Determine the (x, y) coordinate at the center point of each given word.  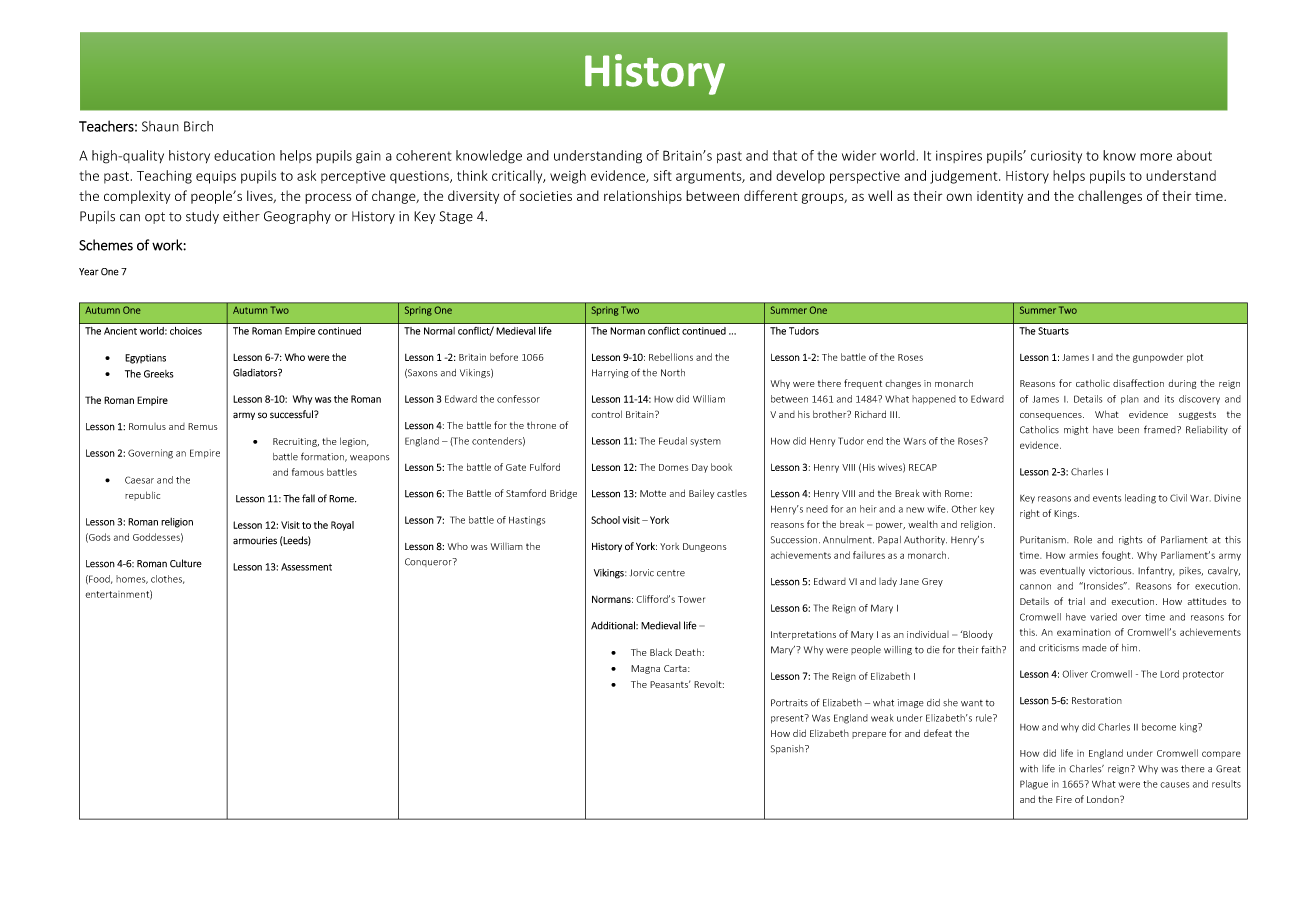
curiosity (1056, 157)
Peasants (670, 684)
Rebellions (671, 357)
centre (671, 573)
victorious (1111, 571)
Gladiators (256, 372)
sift (663, 175)
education (244, 155)
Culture (186, 563)
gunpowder (1158, 358)
